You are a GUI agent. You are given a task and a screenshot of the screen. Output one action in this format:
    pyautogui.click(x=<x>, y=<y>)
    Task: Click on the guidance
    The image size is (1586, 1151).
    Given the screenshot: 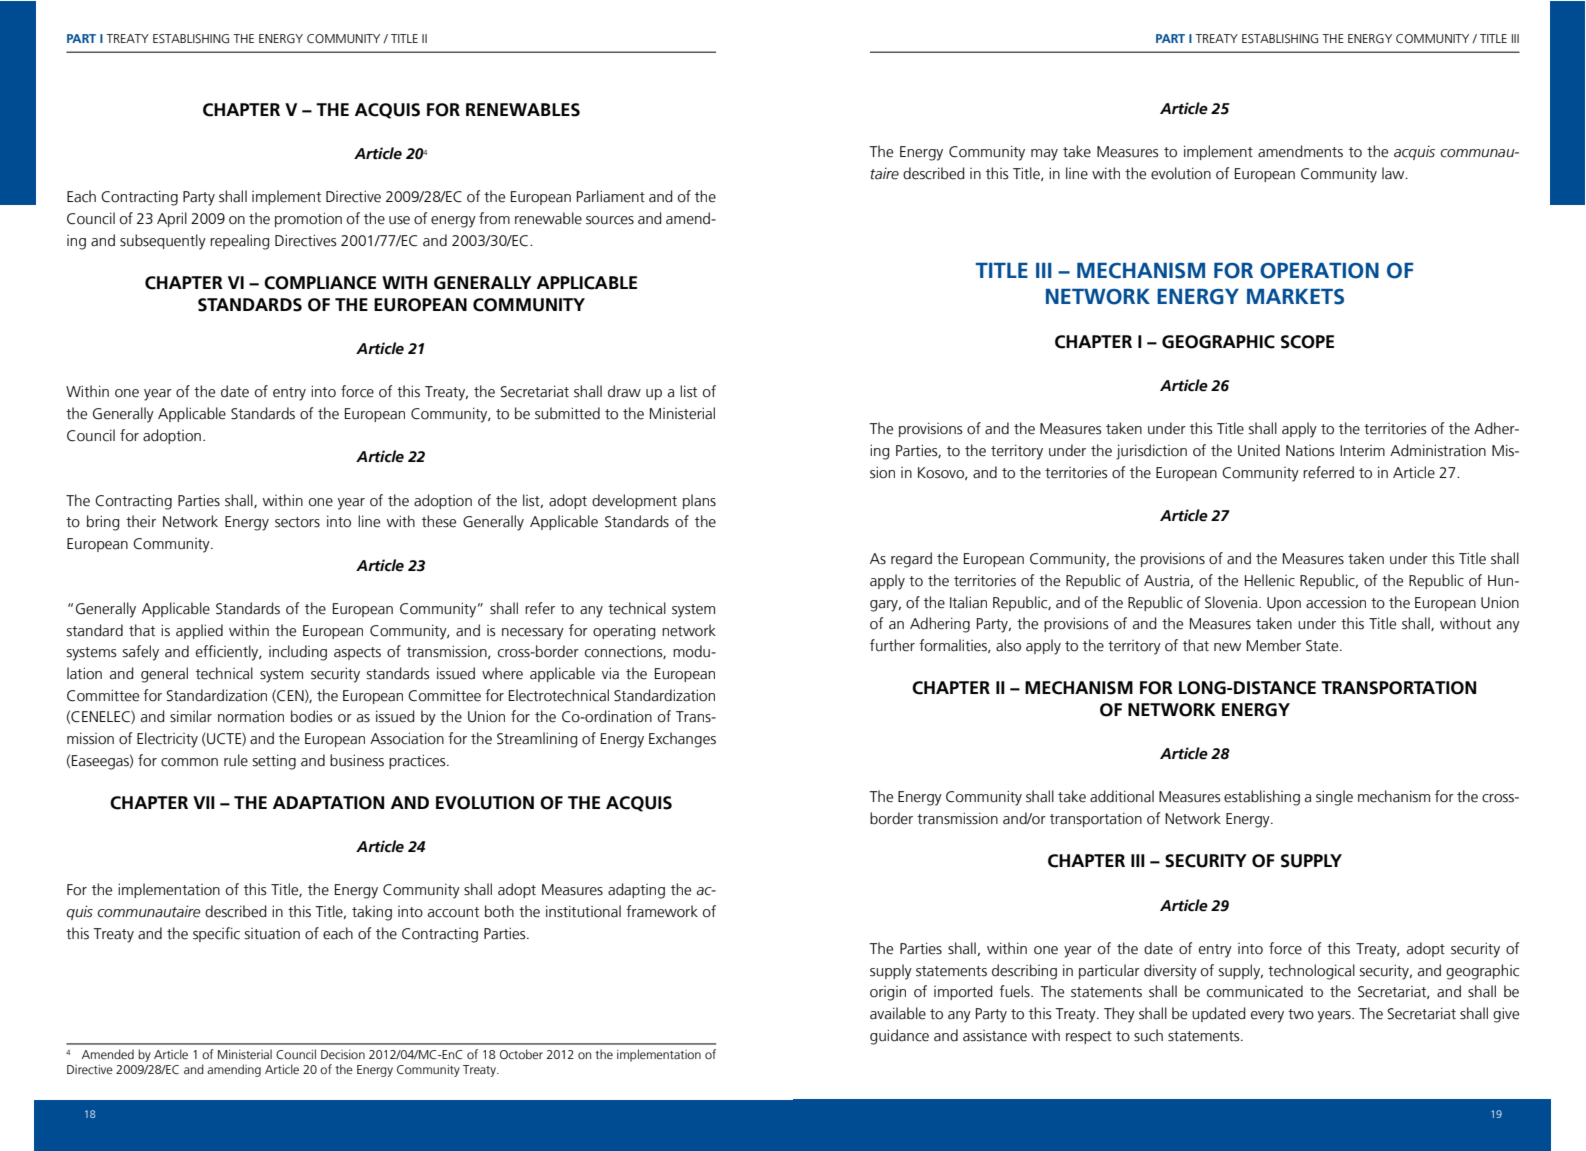 What is the action you would take?
    pyautogui.click(x=899, y=1037)
